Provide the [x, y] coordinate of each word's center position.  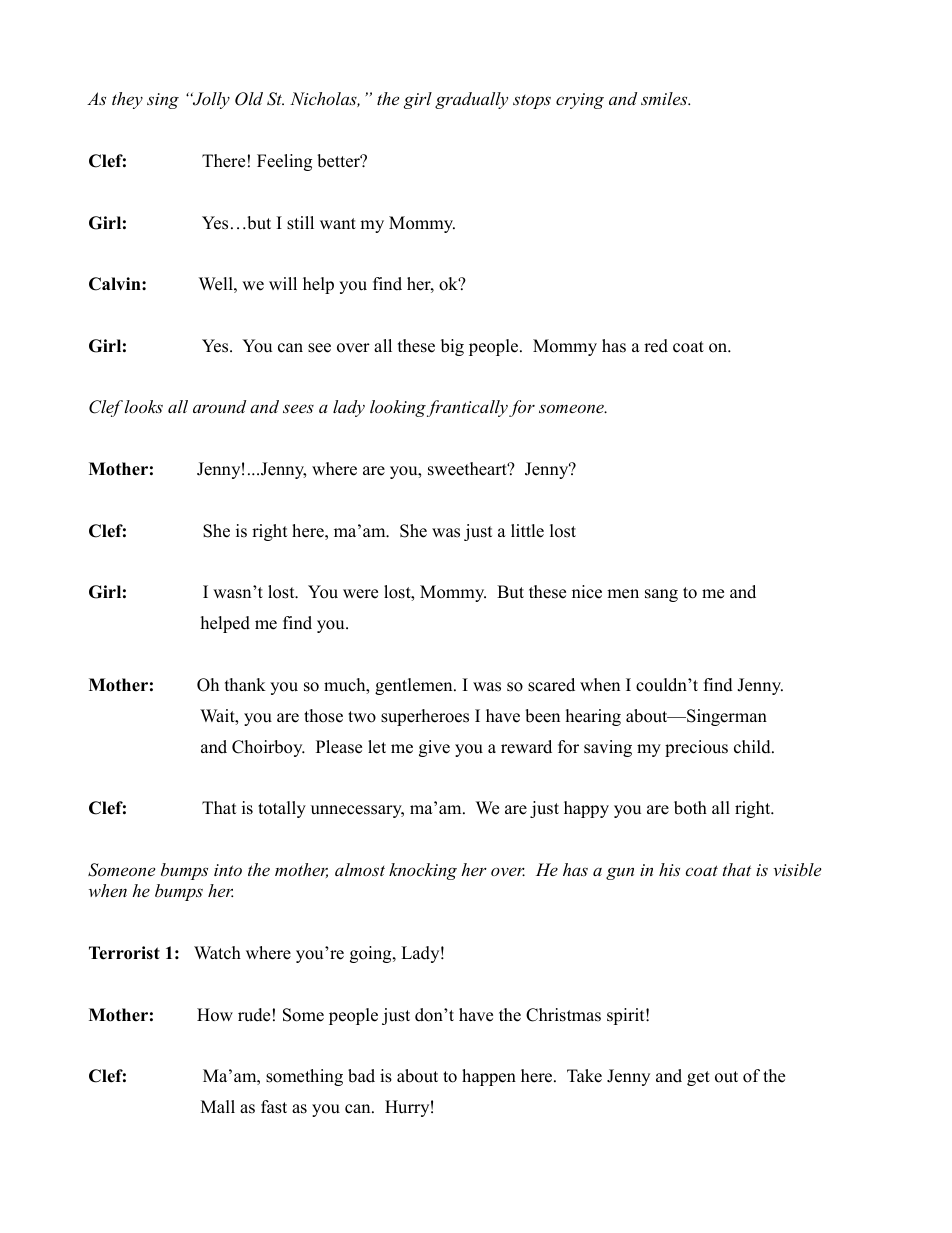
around [219, 406]
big [452, 347]
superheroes [425, 717]
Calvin [116, 284]
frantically [467, 408]
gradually [471, 100]
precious [696, 748]
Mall [218, 1106]
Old [249, 99]
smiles [665, 98]
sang [661, 595]
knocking [423, 871]
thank [245, 684]
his [669, 869]
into [228, 870]
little [527, 531]
